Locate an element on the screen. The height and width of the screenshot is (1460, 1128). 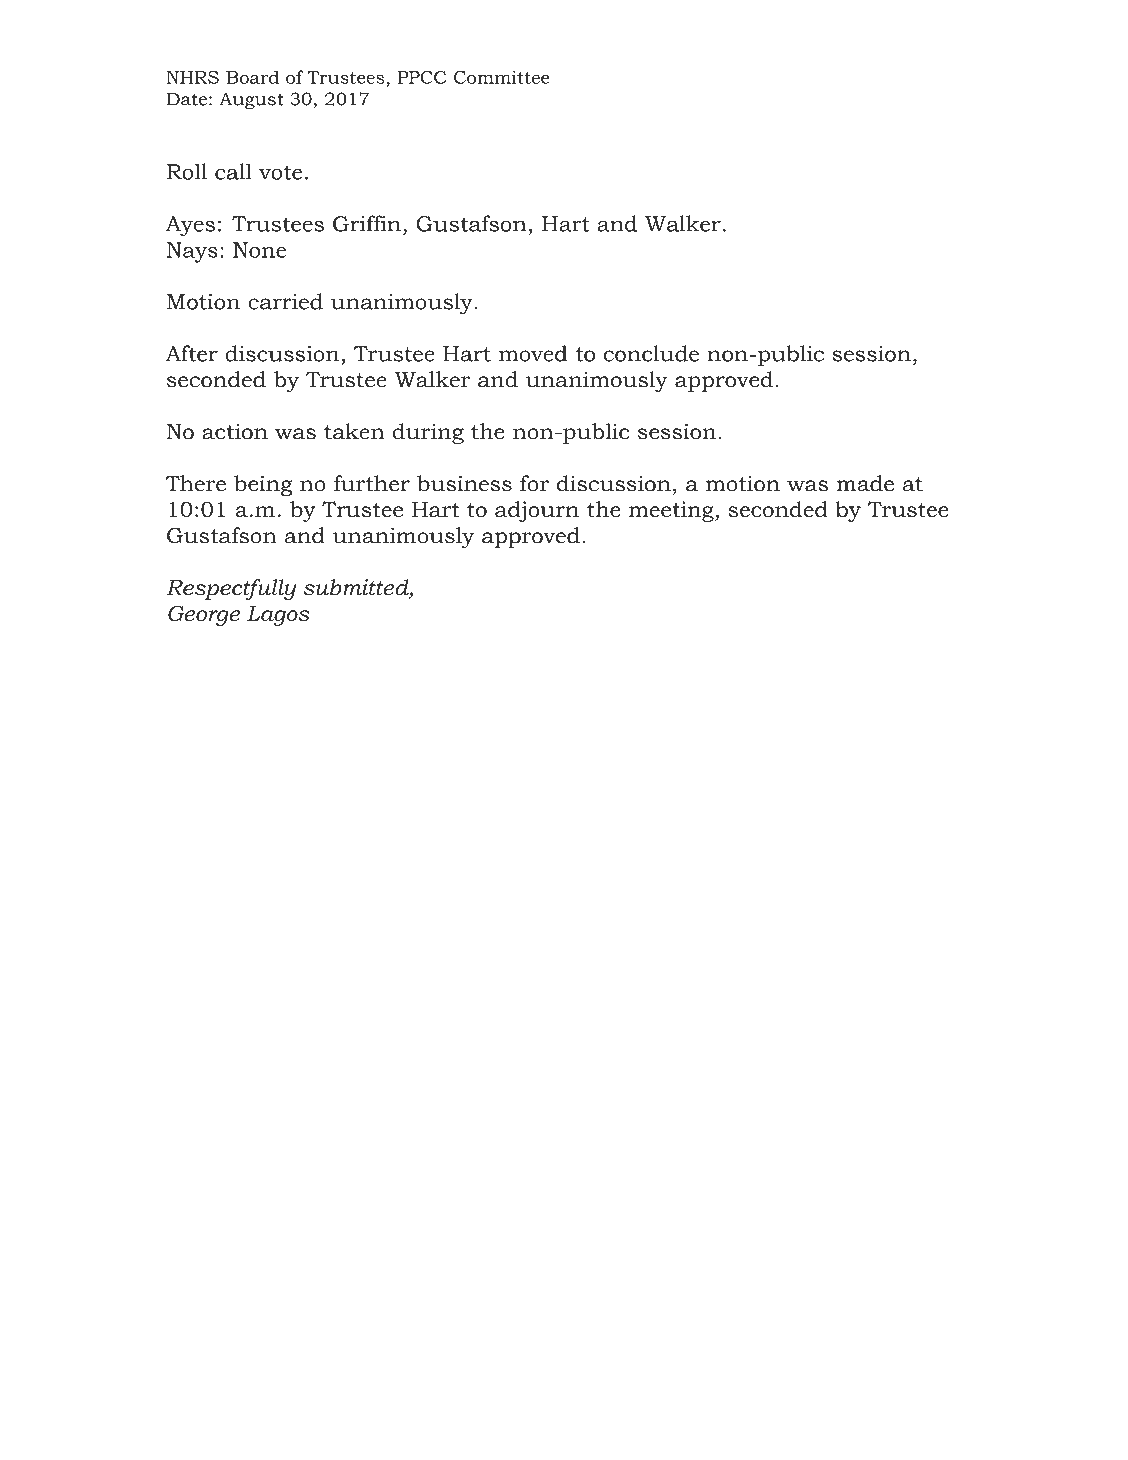
Committee is located at coordinates (502, 77).
